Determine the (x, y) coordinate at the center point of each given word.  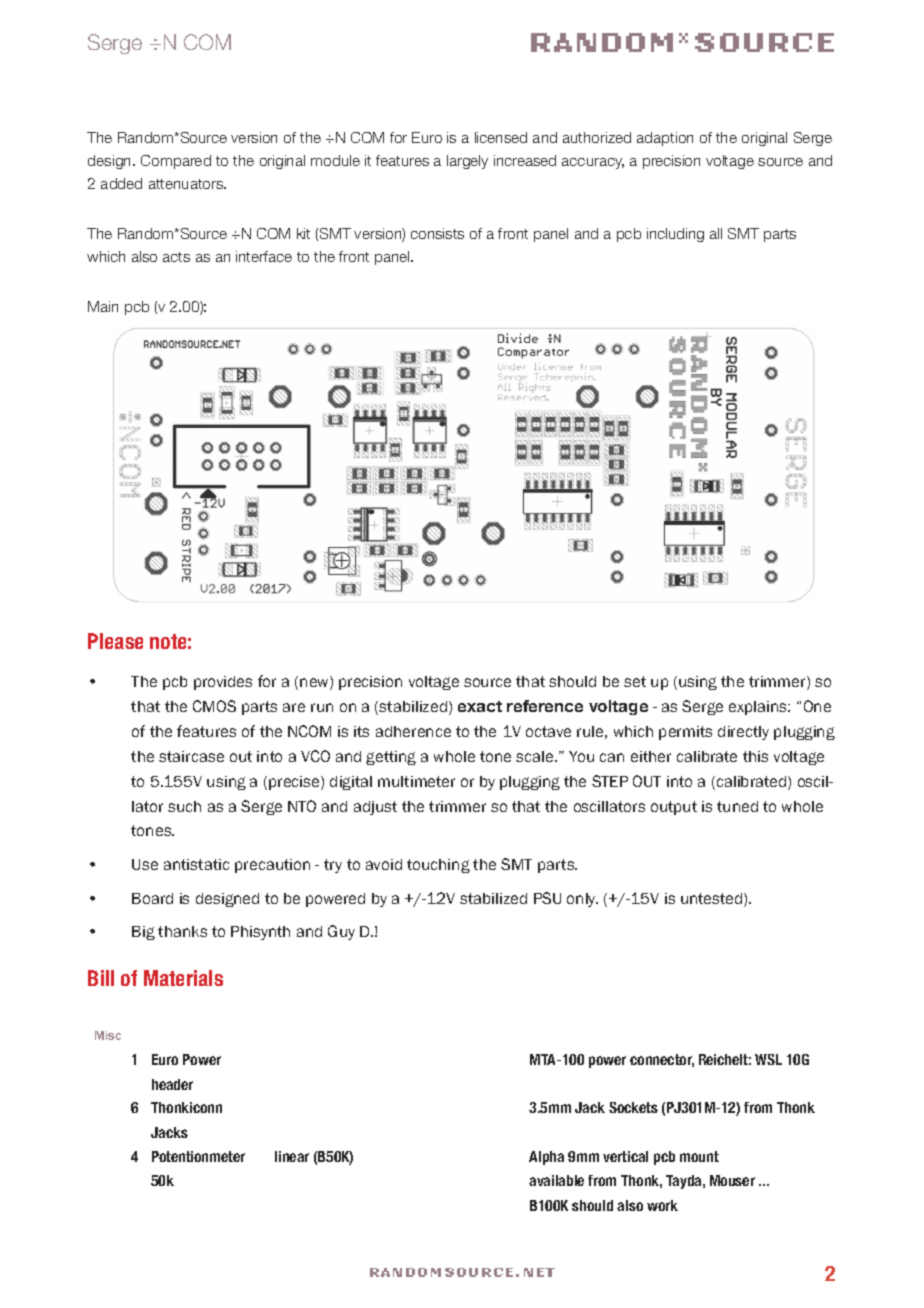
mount (699, 1156)
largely (467, 162)
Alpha (546, 1158)
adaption (665, 139)
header (172, 1084)
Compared (176, 162)
